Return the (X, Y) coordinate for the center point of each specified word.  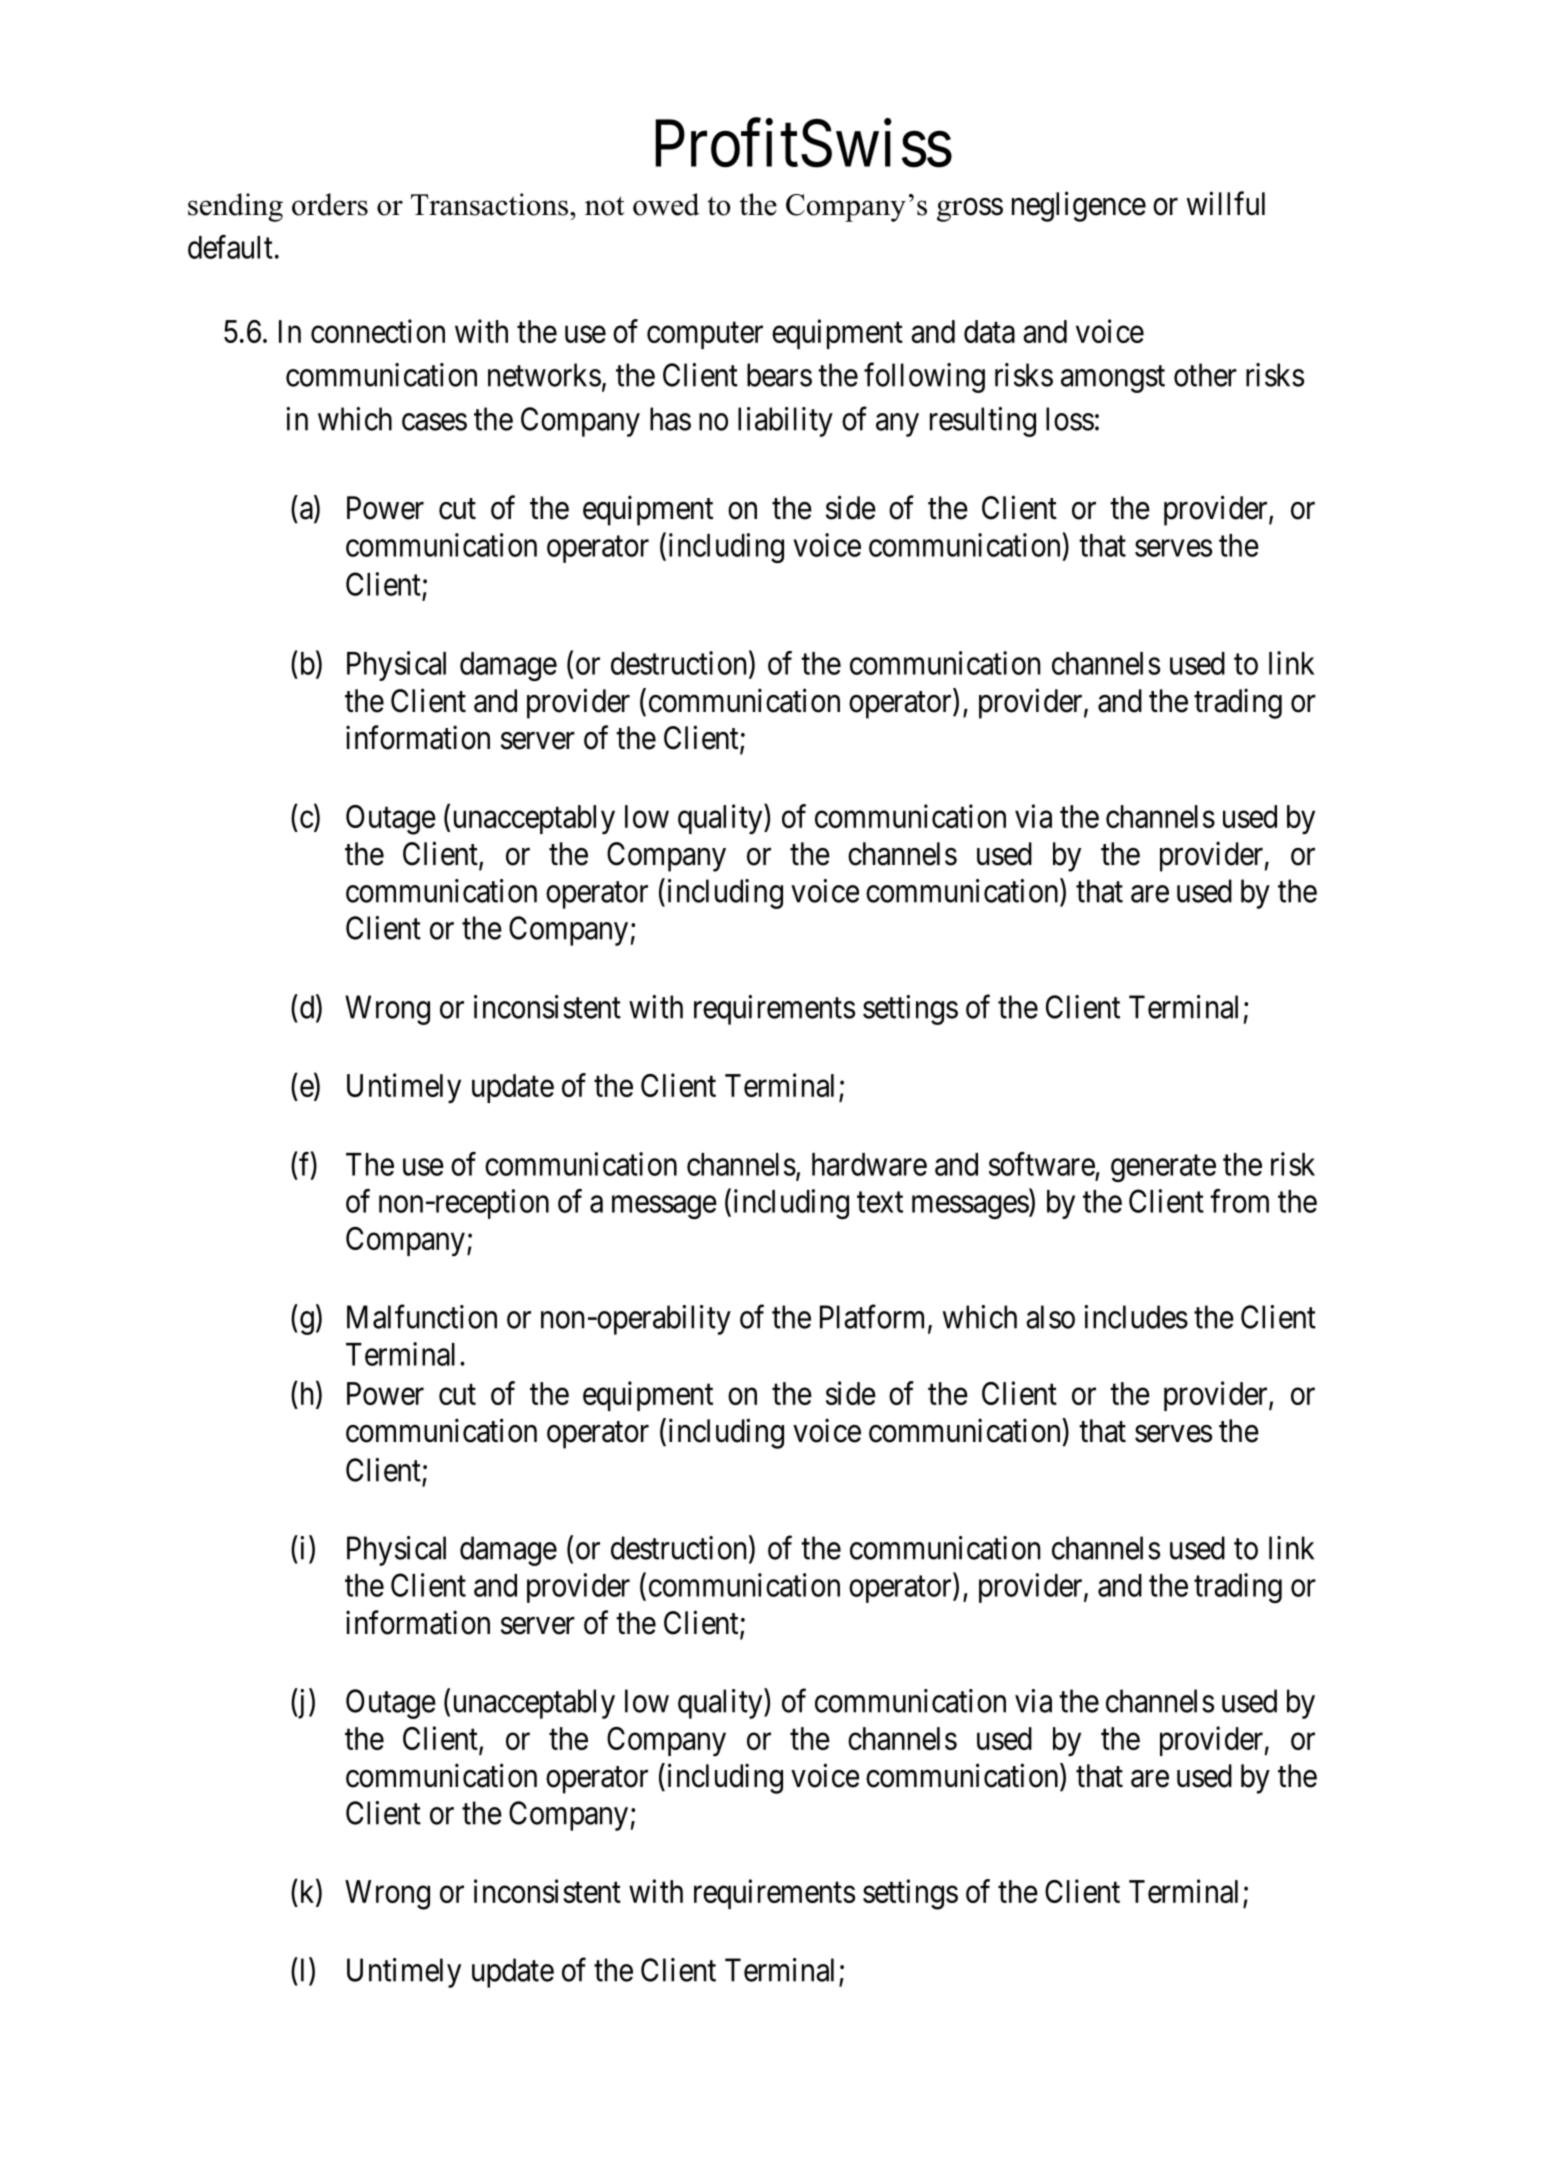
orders (330, 204)
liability (785, 422)
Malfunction (422, 1316)
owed (666, 204)
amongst (1113, 379)
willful (1226, 203)
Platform (874, 1317)
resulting (983, 422)
